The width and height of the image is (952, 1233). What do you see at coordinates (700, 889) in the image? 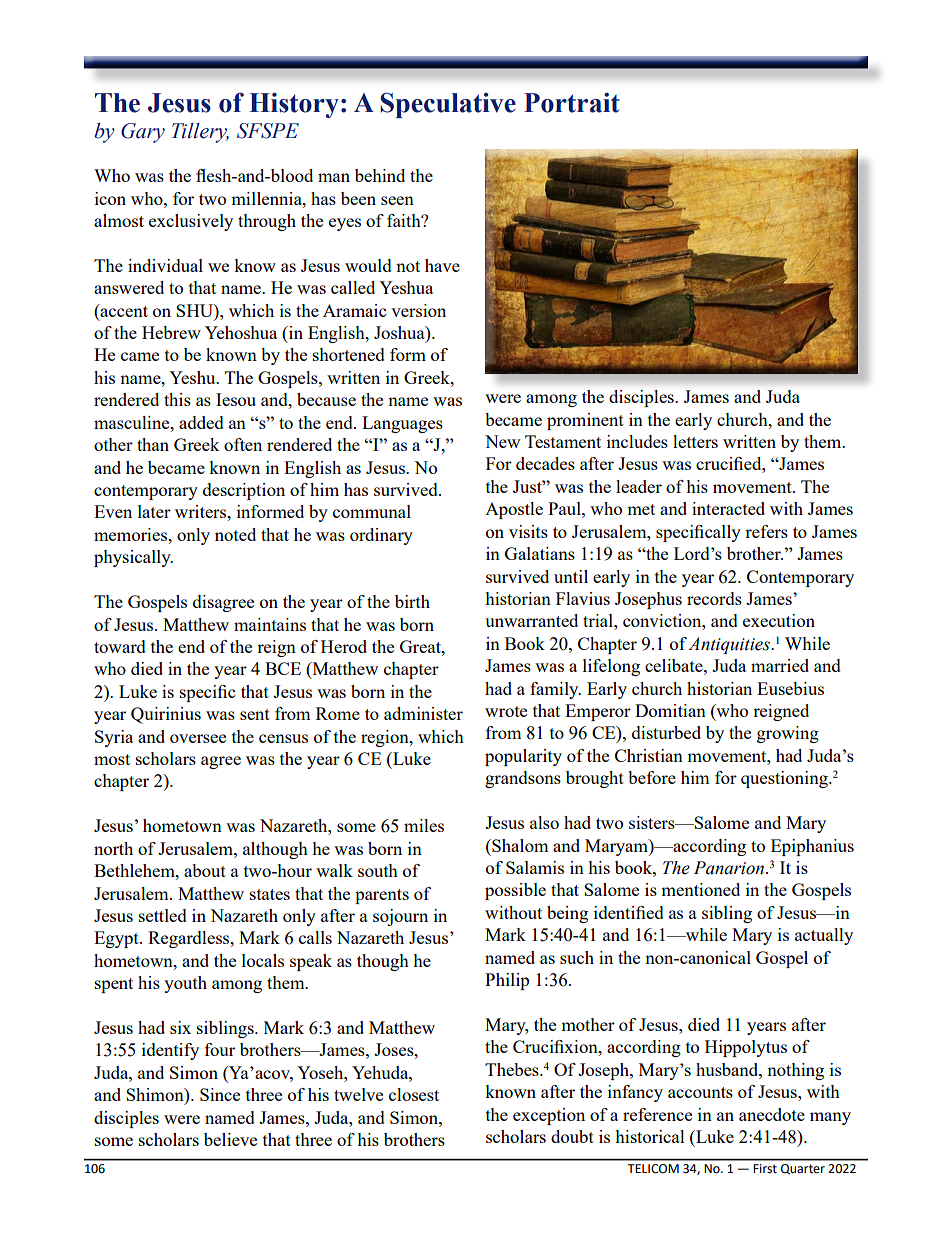
I see `mentioned` at bounding box center [700, 889].
